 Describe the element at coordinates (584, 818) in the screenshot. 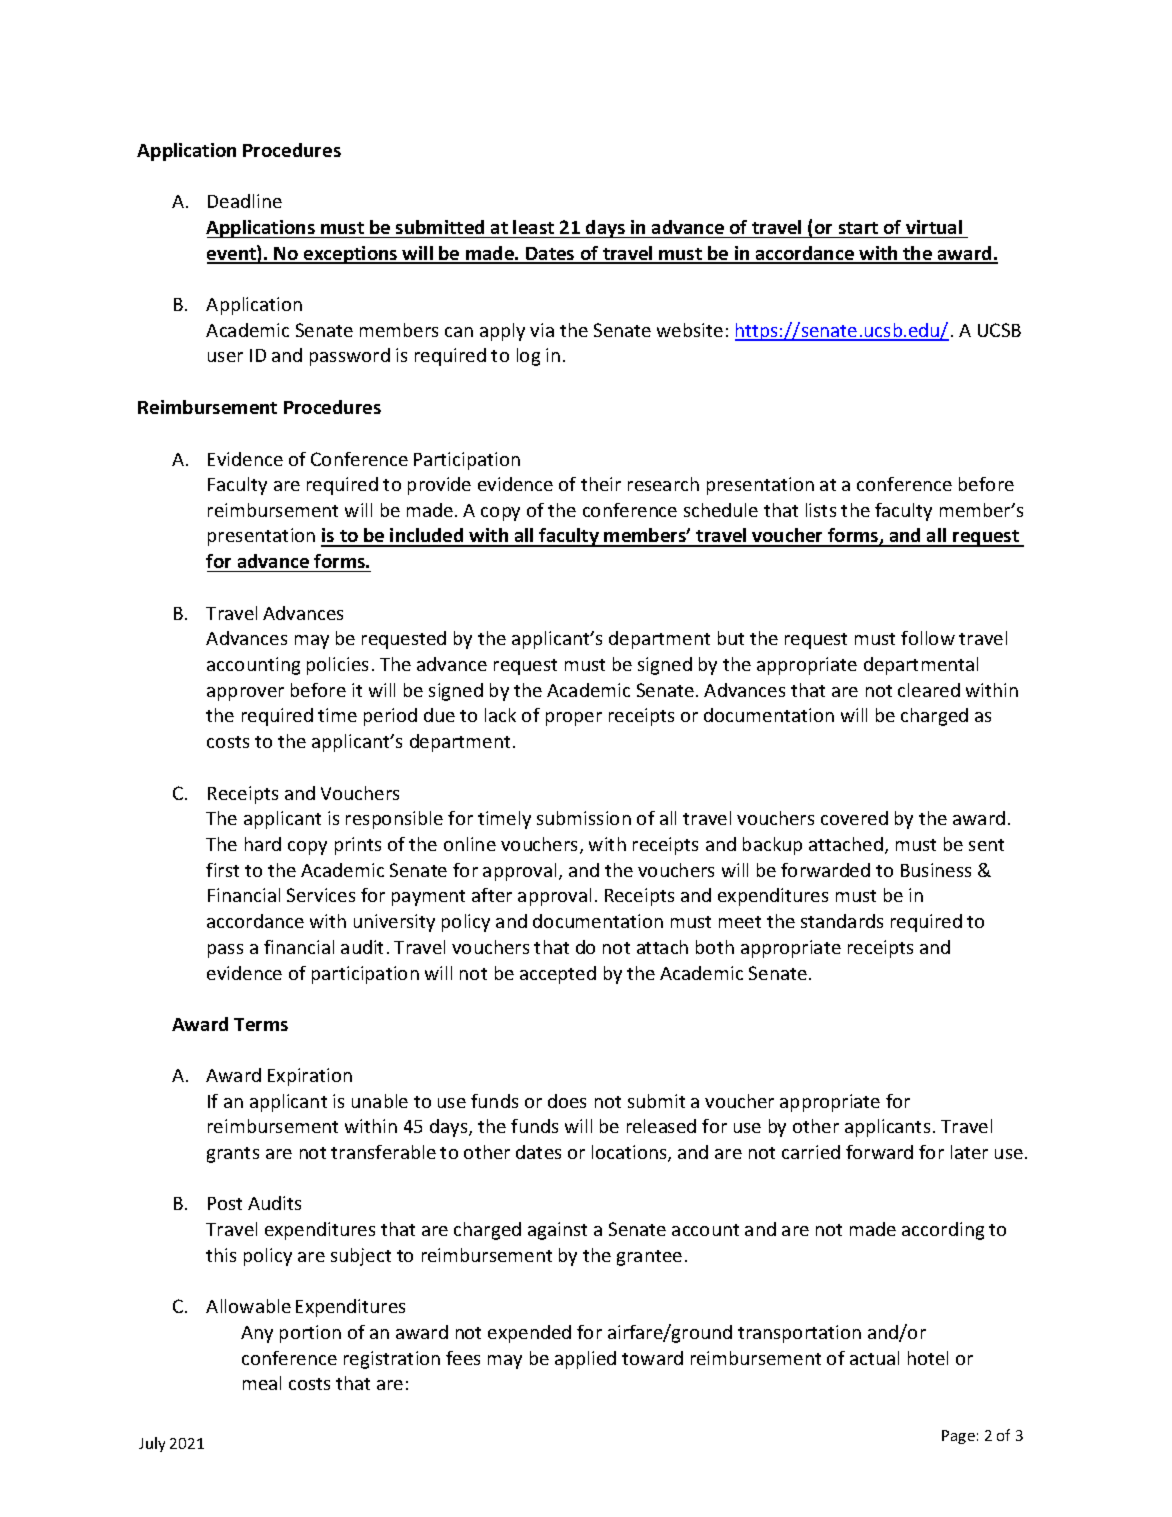

I see `submission` at that location.
